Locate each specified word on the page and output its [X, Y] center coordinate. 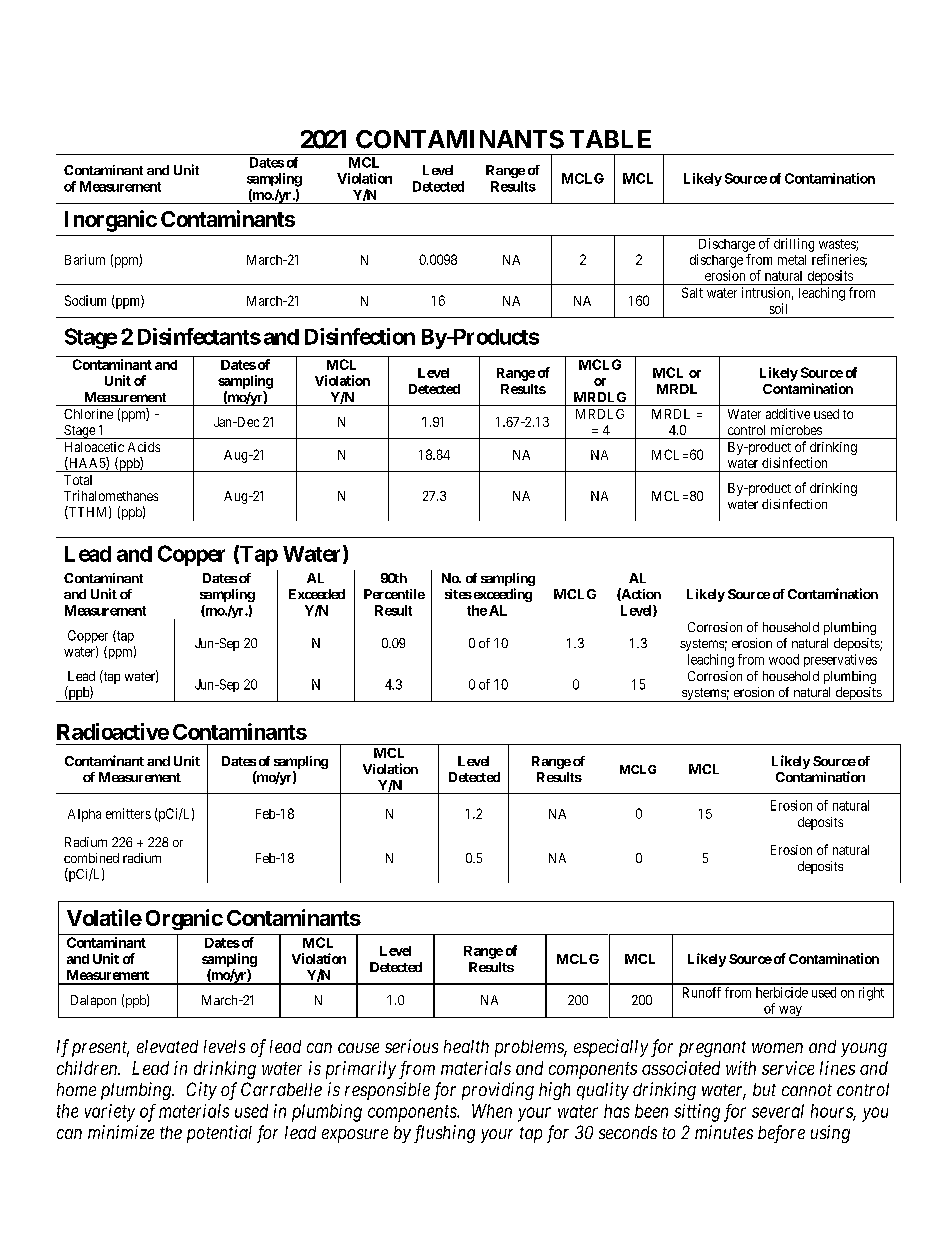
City [202, 1091]
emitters [128, 813]
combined [91, 858]
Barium [85, 259]
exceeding [501, 595]
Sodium [85, 300]
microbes [796, 430]
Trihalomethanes [111, 495]
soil [778, 308]
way [790, 1012]
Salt [692, 292]
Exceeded [317, 594]
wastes [838, 245]
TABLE [610, 139]
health [466, 1046]
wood [784, 659]
